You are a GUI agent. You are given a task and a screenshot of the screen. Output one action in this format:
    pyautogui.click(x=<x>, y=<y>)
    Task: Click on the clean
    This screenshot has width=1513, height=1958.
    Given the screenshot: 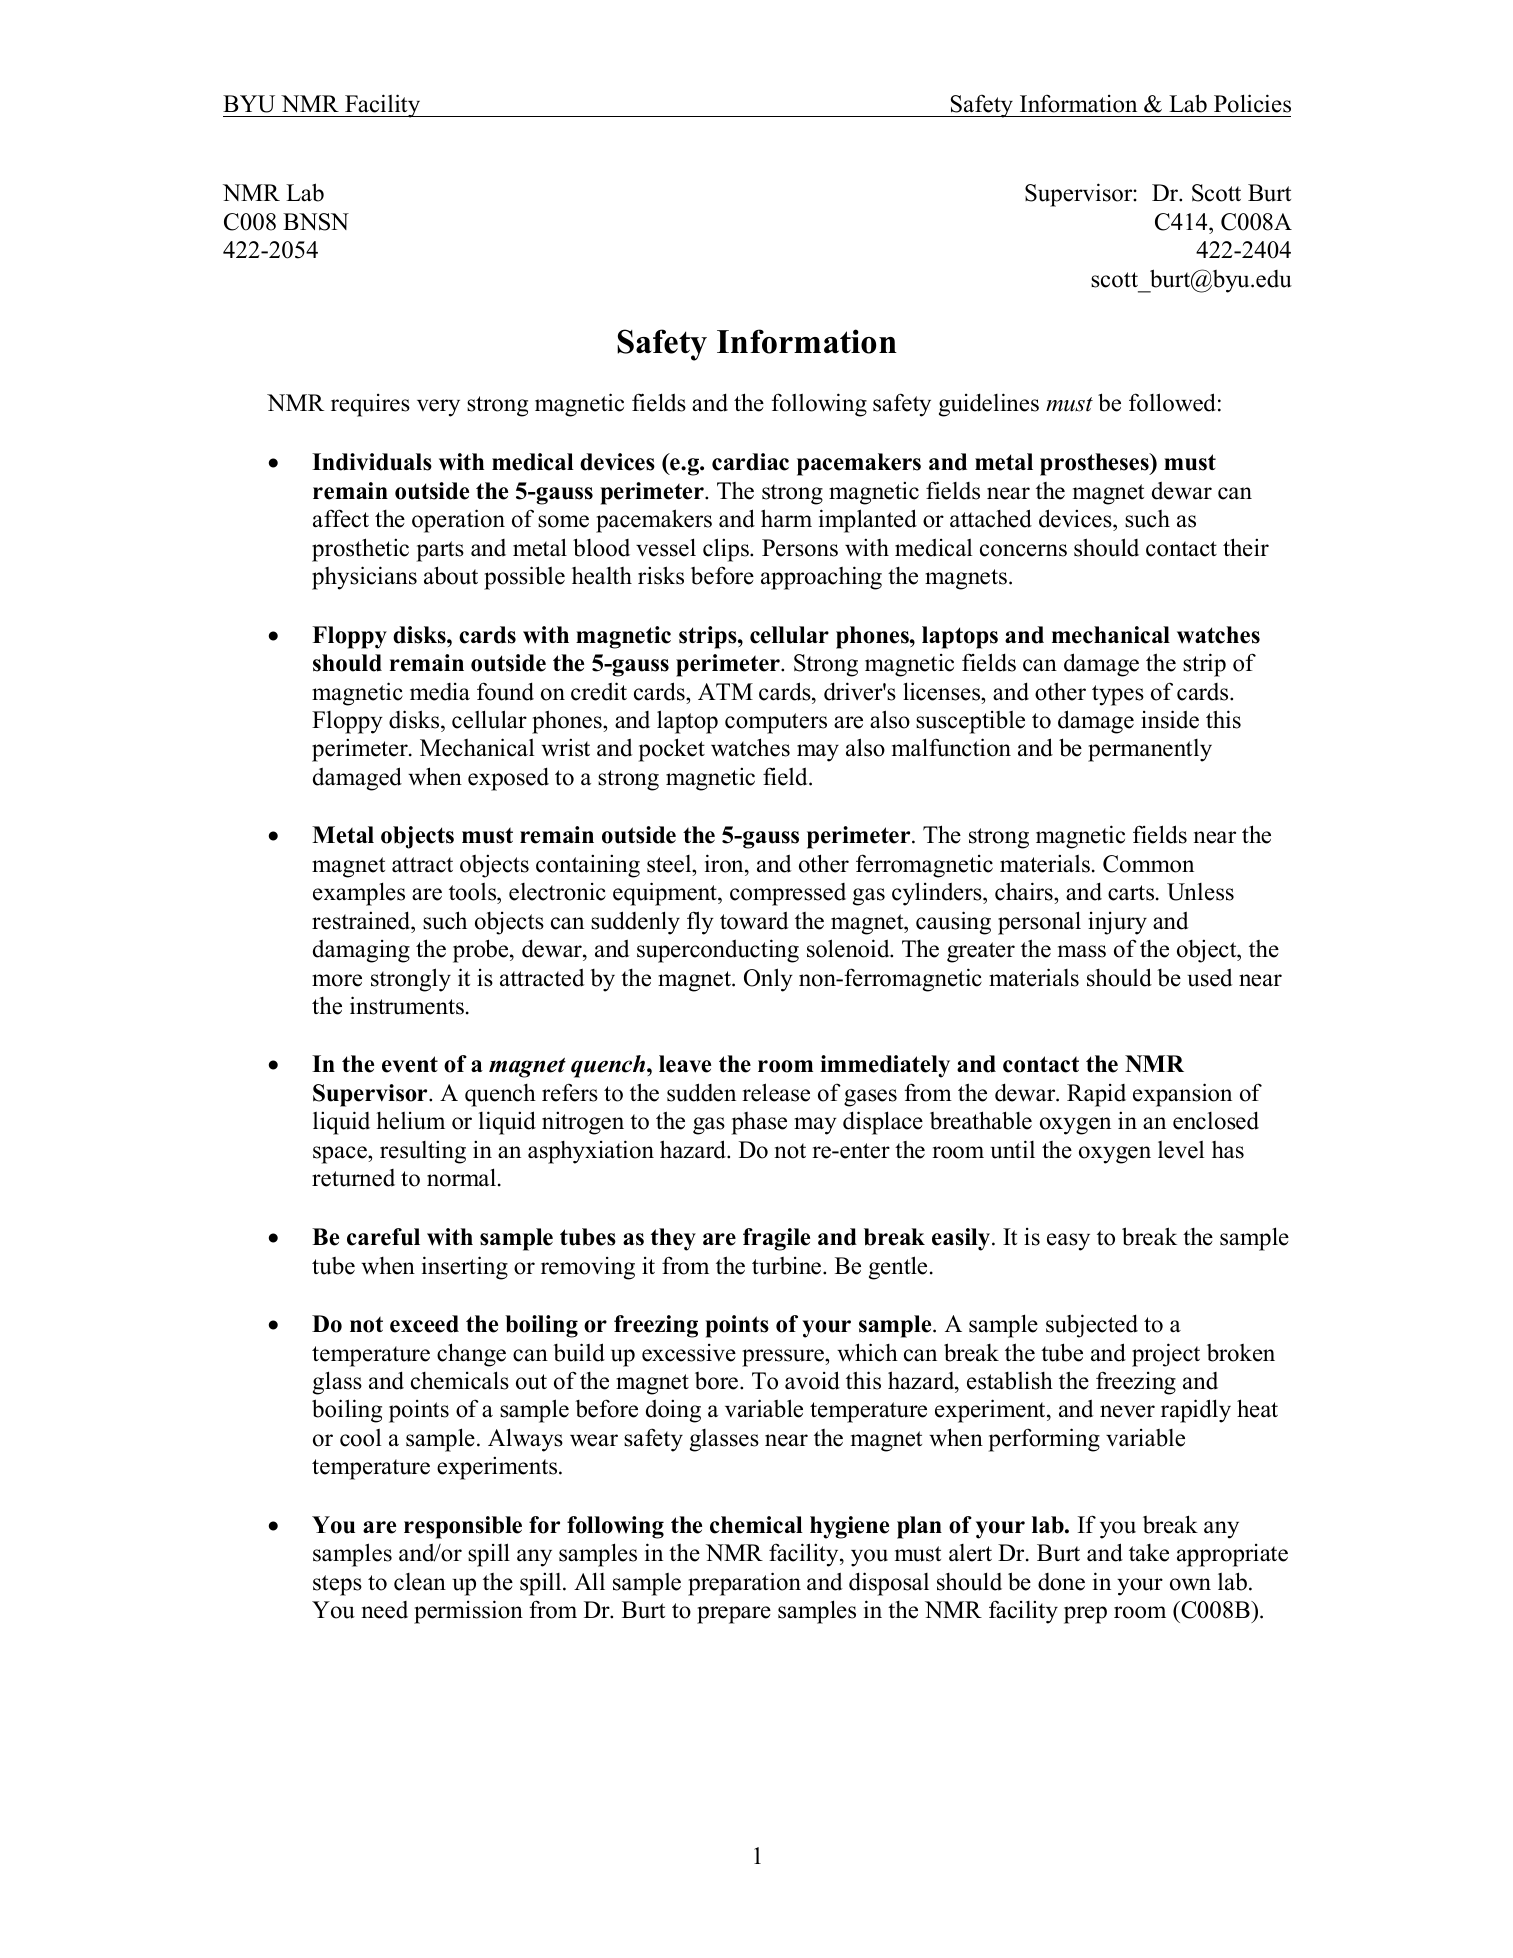 What is the action you would take?
    pyautogui.click(x=420, y=1582)
